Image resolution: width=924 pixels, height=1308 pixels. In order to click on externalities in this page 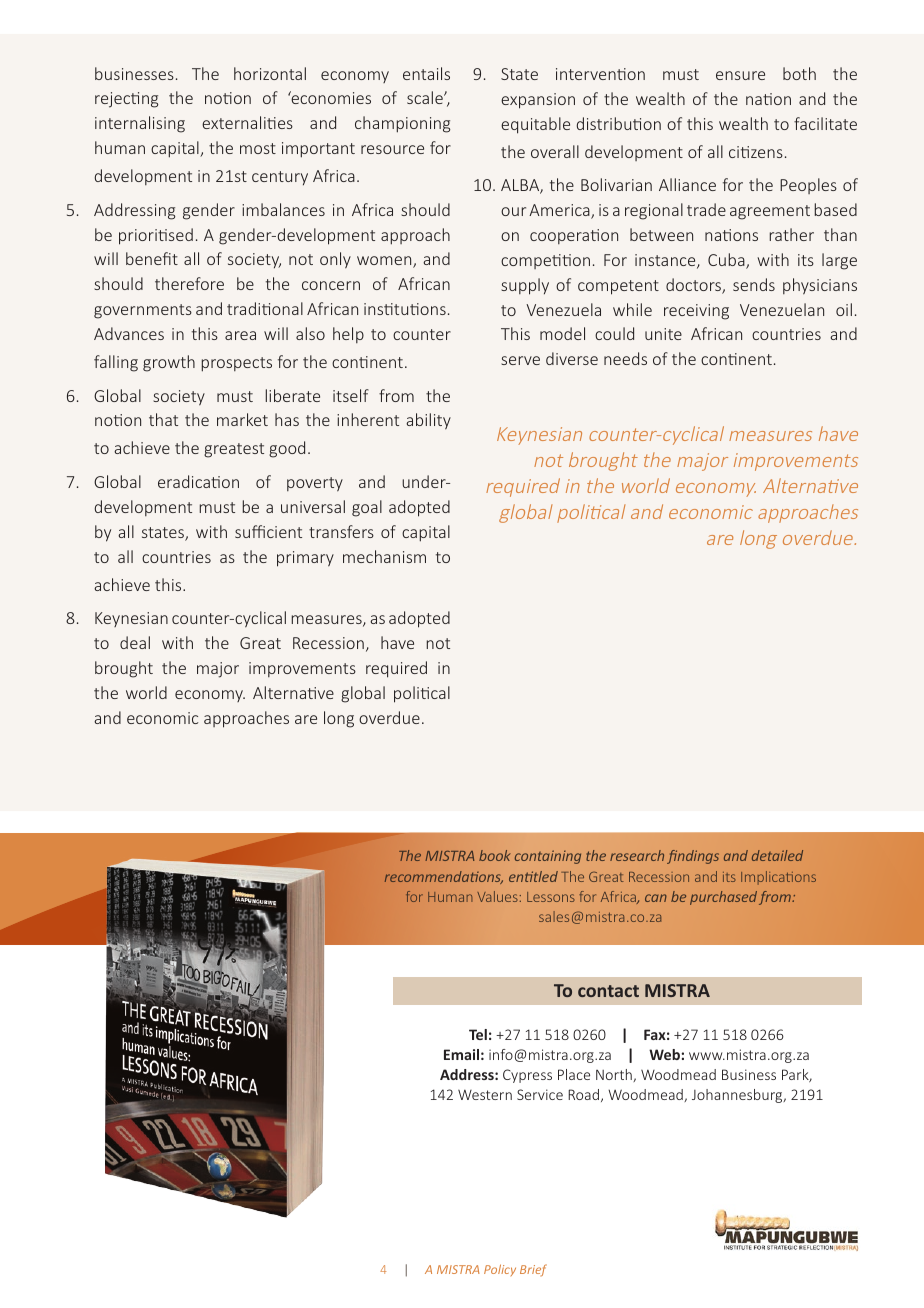, I will do `click(247, 122)`.
